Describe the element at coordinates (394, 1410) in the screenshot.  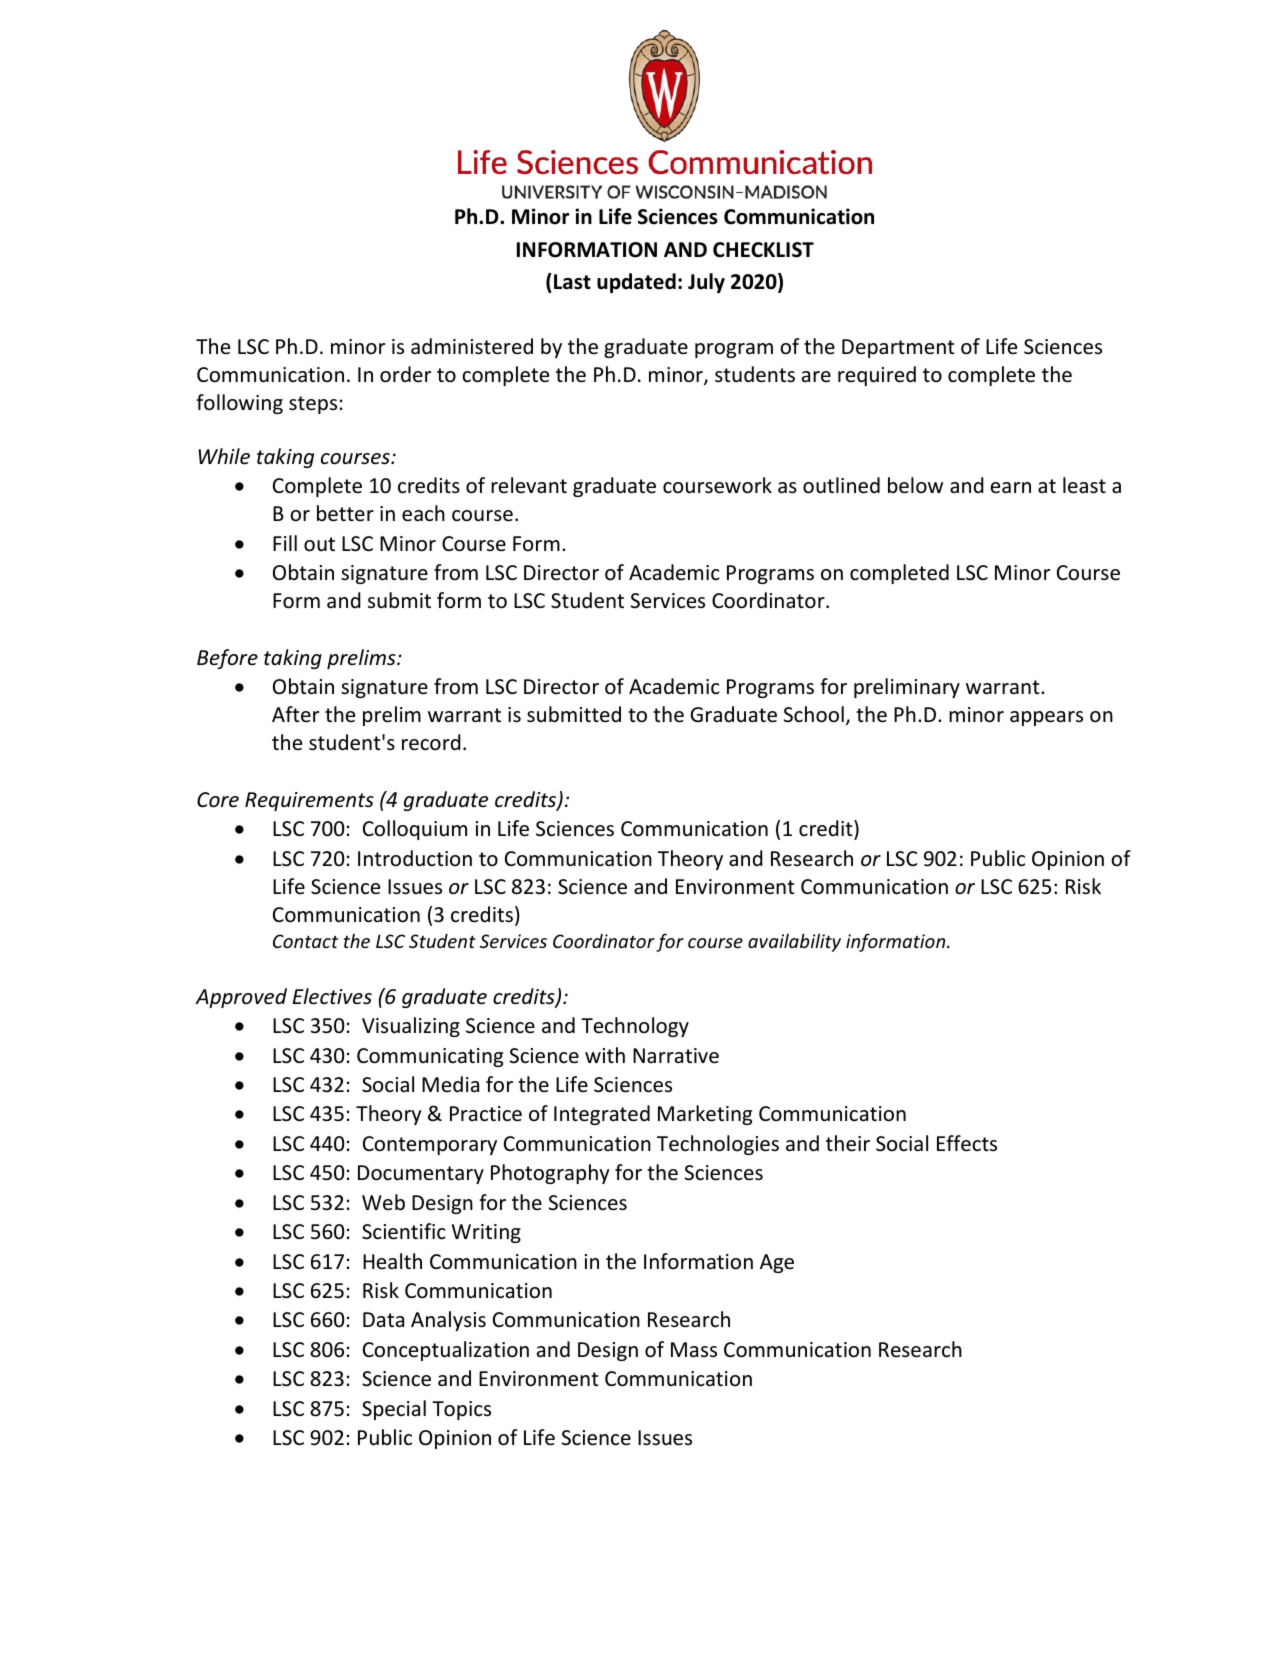
I see `Special` at that location.
